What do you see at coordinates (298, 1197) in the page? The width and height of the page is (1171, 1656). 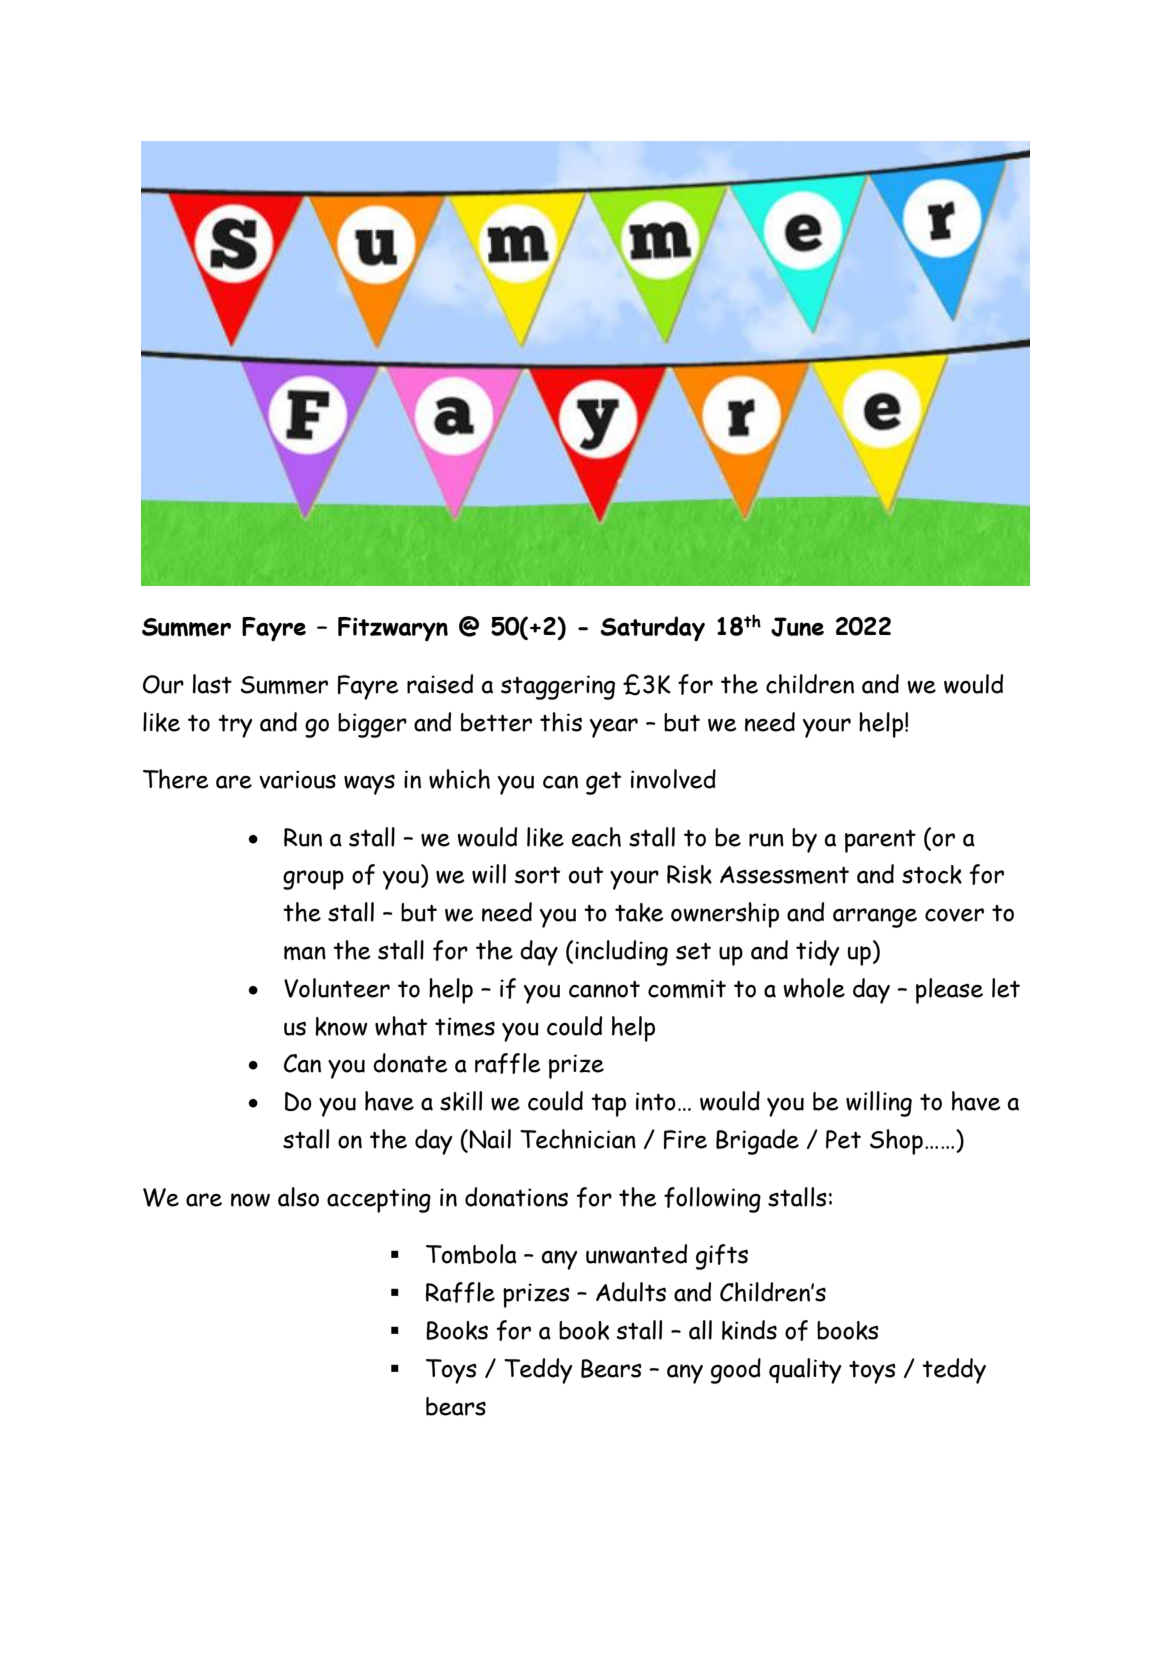 I see `also` at bounding box center [298, 1197].
